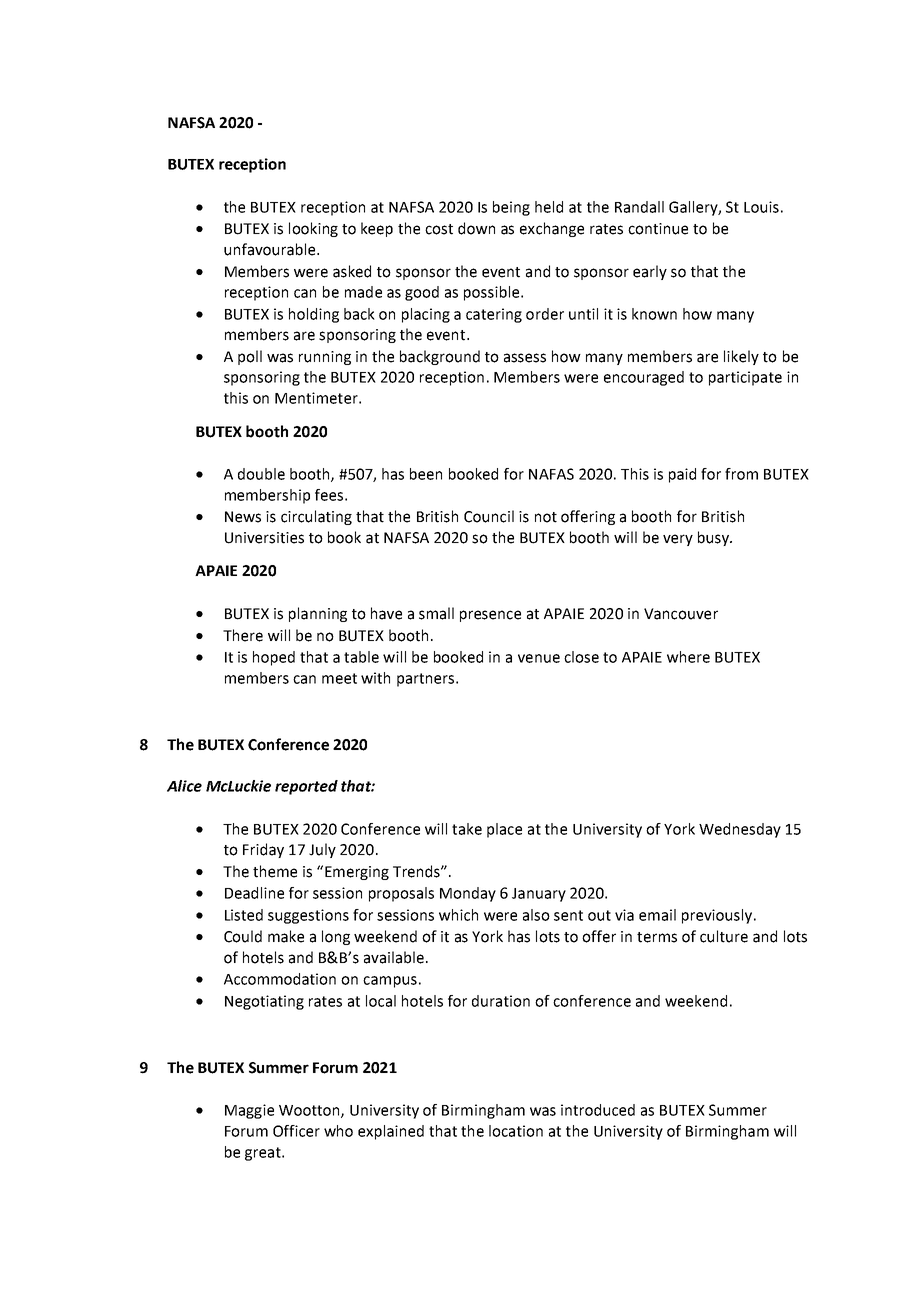  I want to click on double, so click(261, 474).
